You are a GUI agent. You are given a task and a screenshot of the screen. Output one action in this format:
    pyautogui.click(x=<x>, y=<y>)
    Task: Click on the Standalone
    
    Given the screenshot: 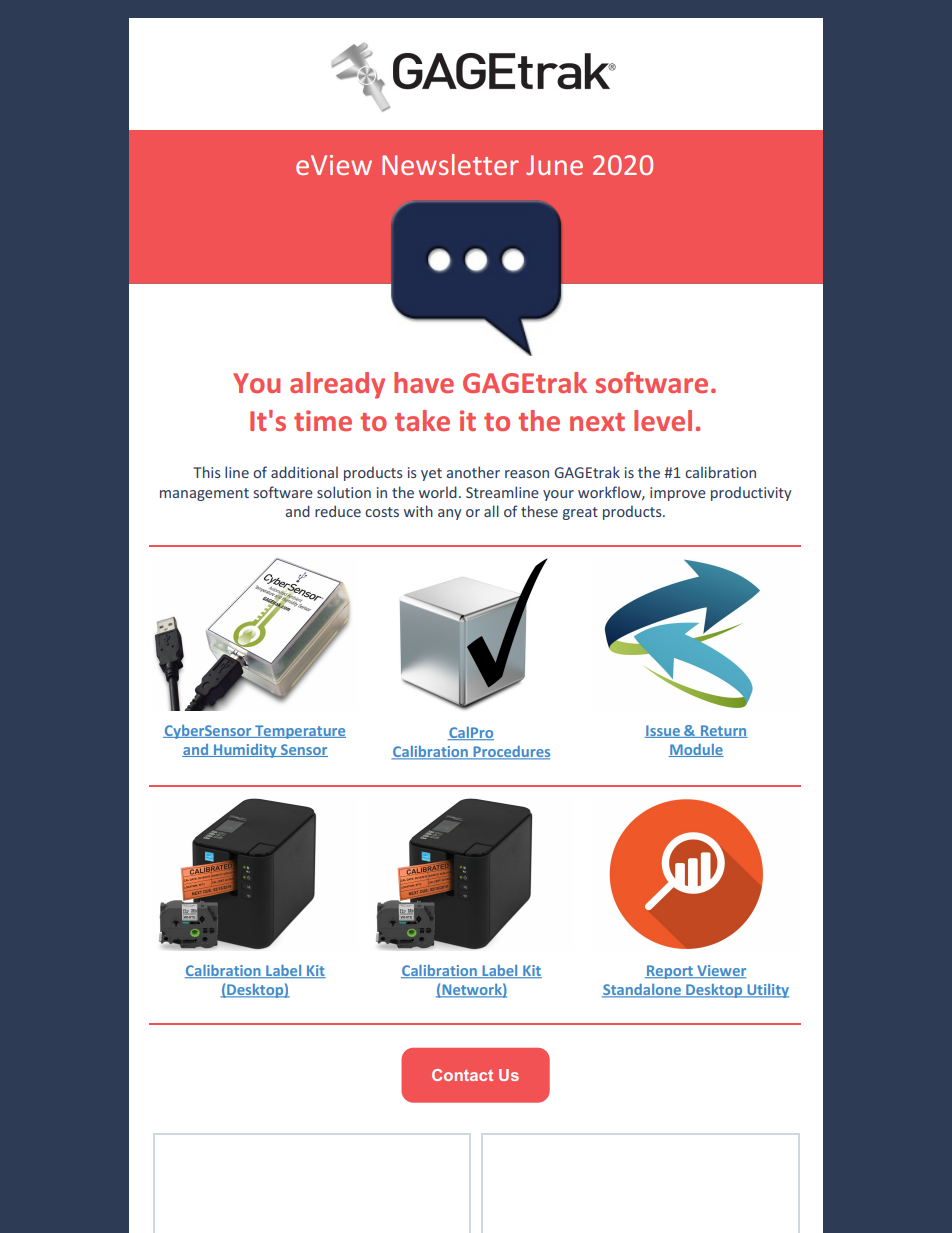 What is the action you would take?
    pyautogui.click(x=642, y=991)
